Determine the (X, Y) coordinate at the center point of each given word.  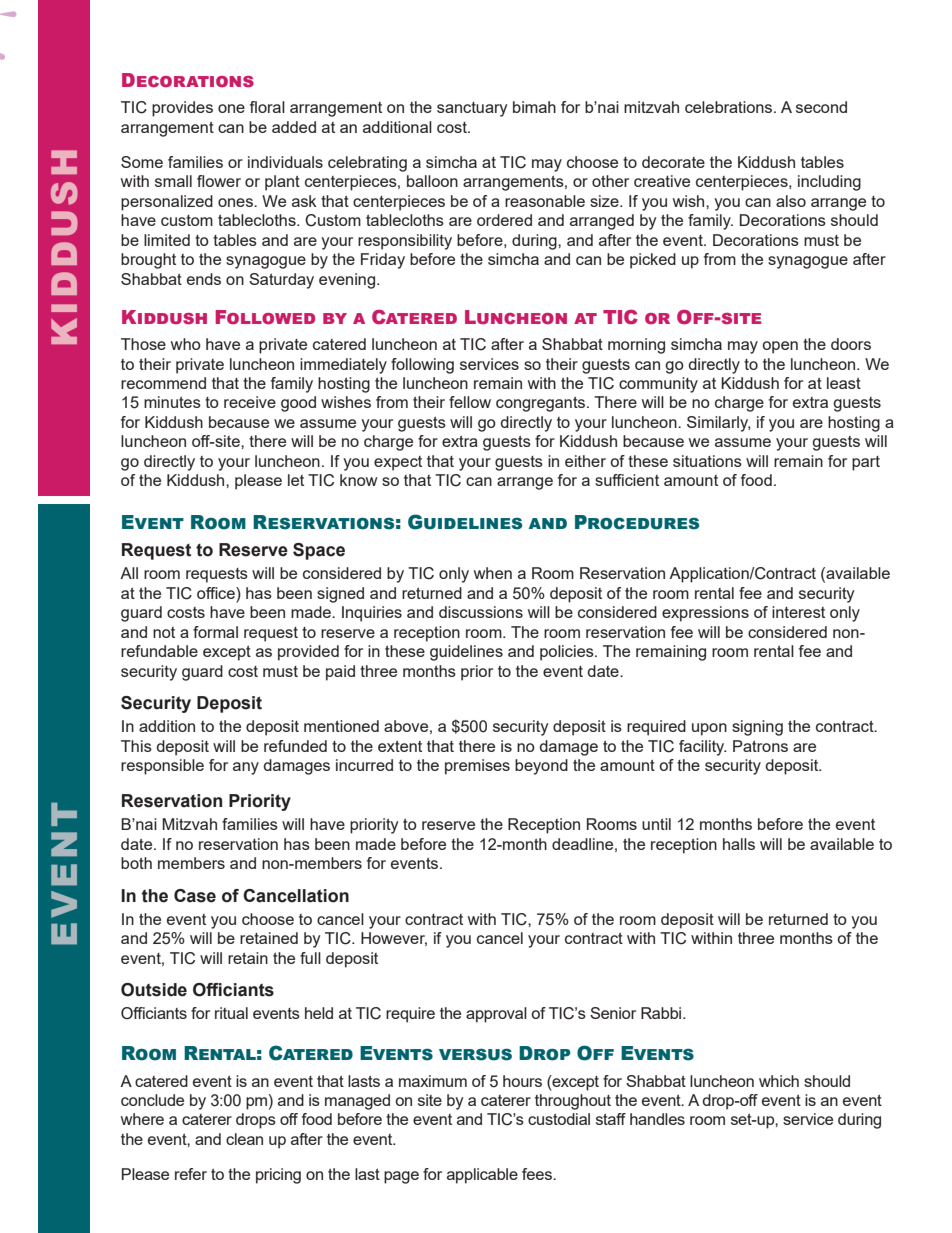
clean (244, 1139)
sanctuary (472, 109)
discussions (481, 612)
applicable (482, 1176)
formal (215, 632)
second (821, 107)
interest (798, 612)
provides (182, 109)
